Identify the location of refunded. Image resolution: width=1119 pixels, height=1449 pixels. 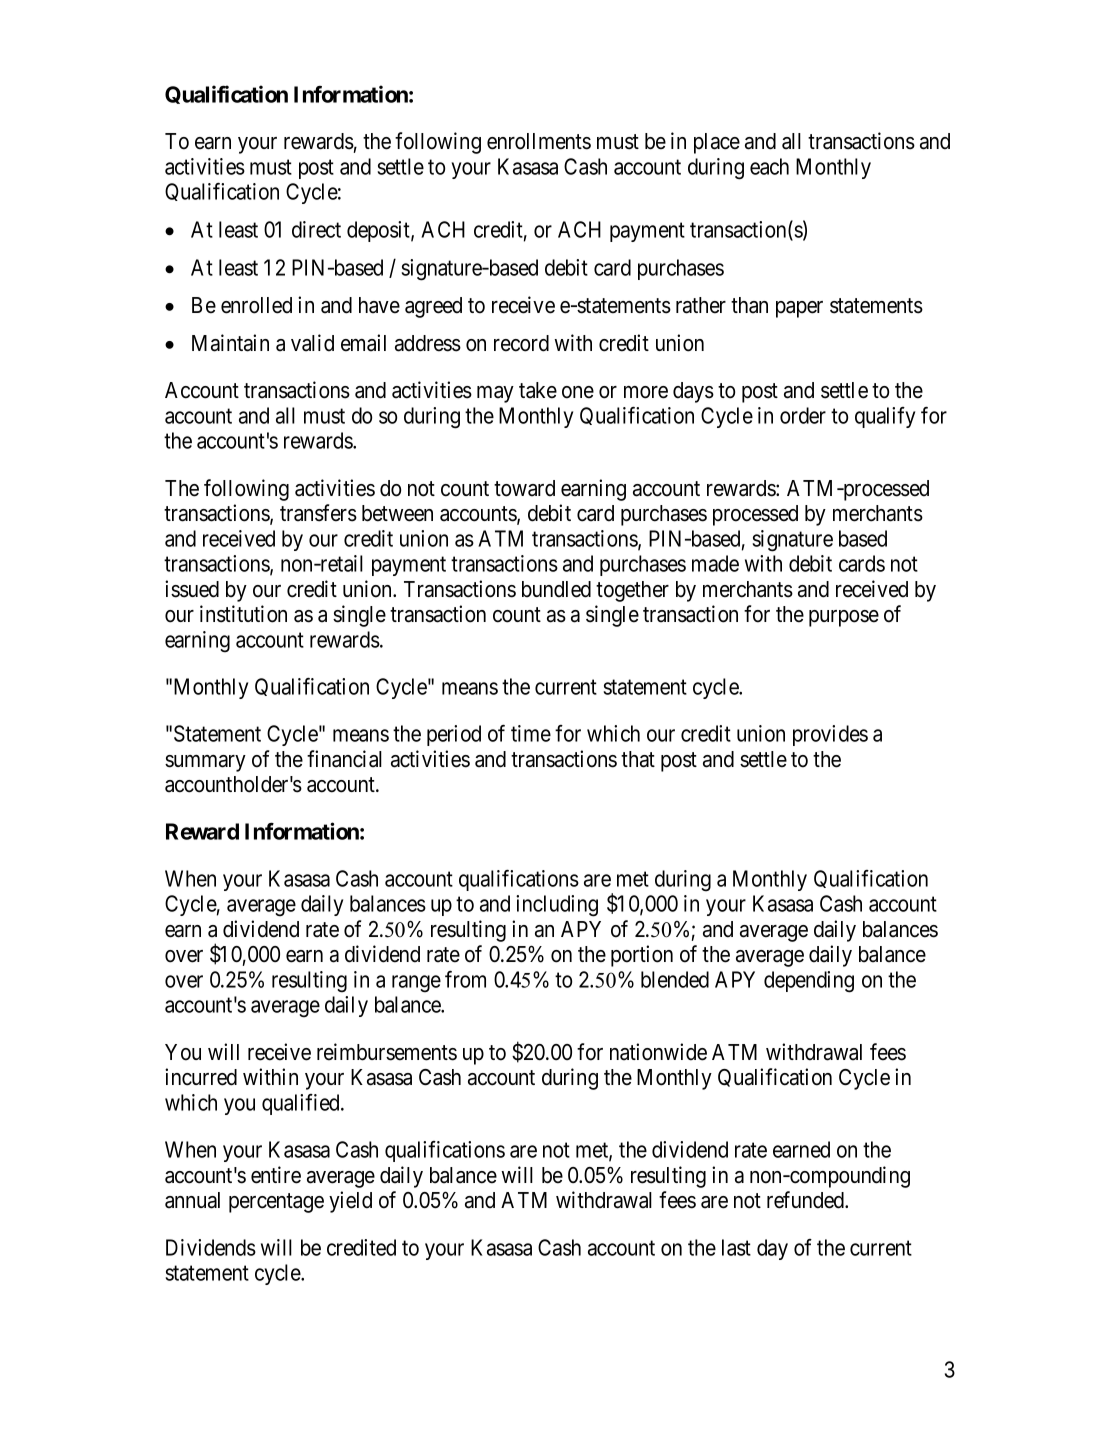
(807, 1200).
